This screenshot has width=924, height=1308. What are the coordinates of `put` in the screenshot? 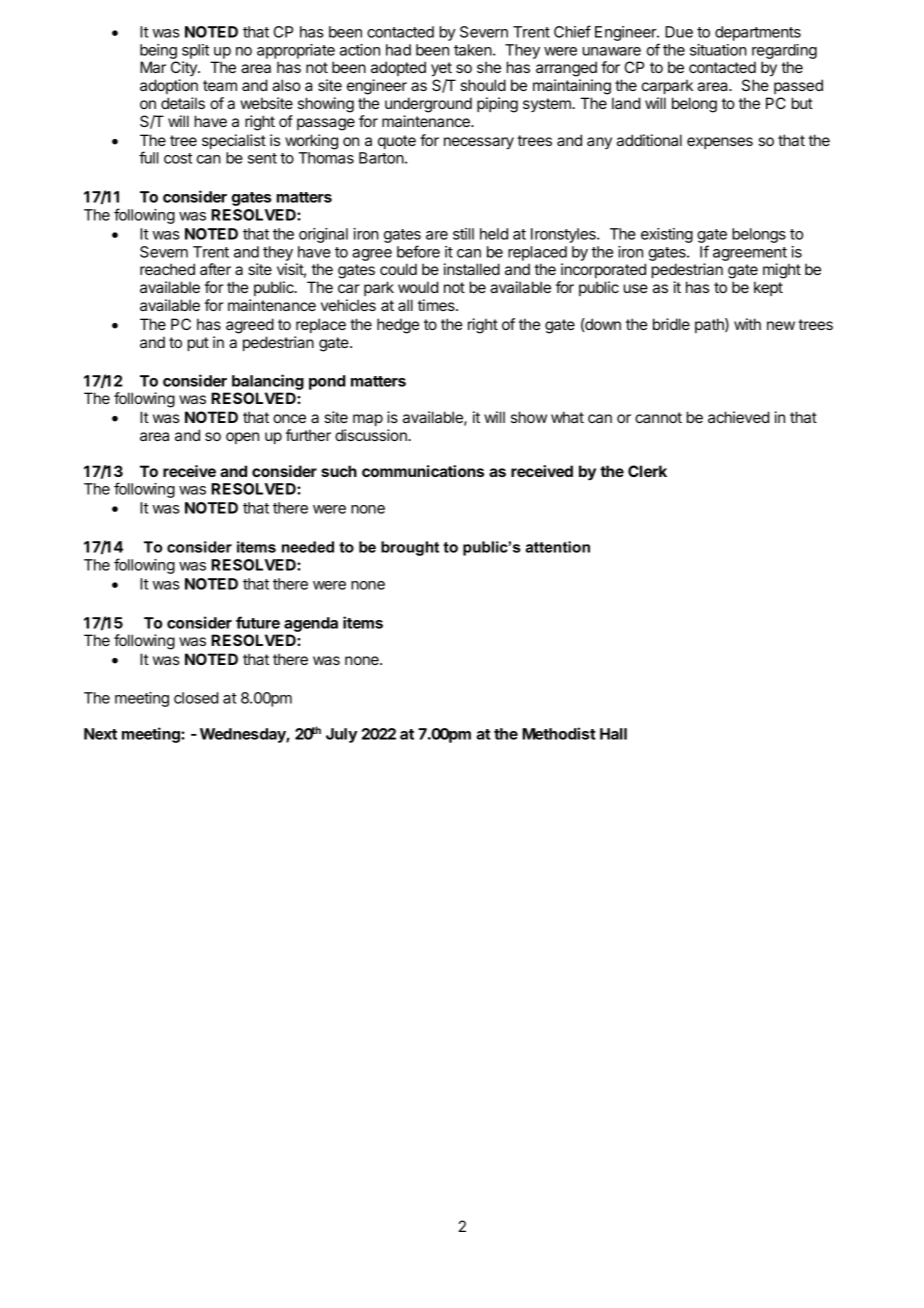 It's located at (198, 344).
